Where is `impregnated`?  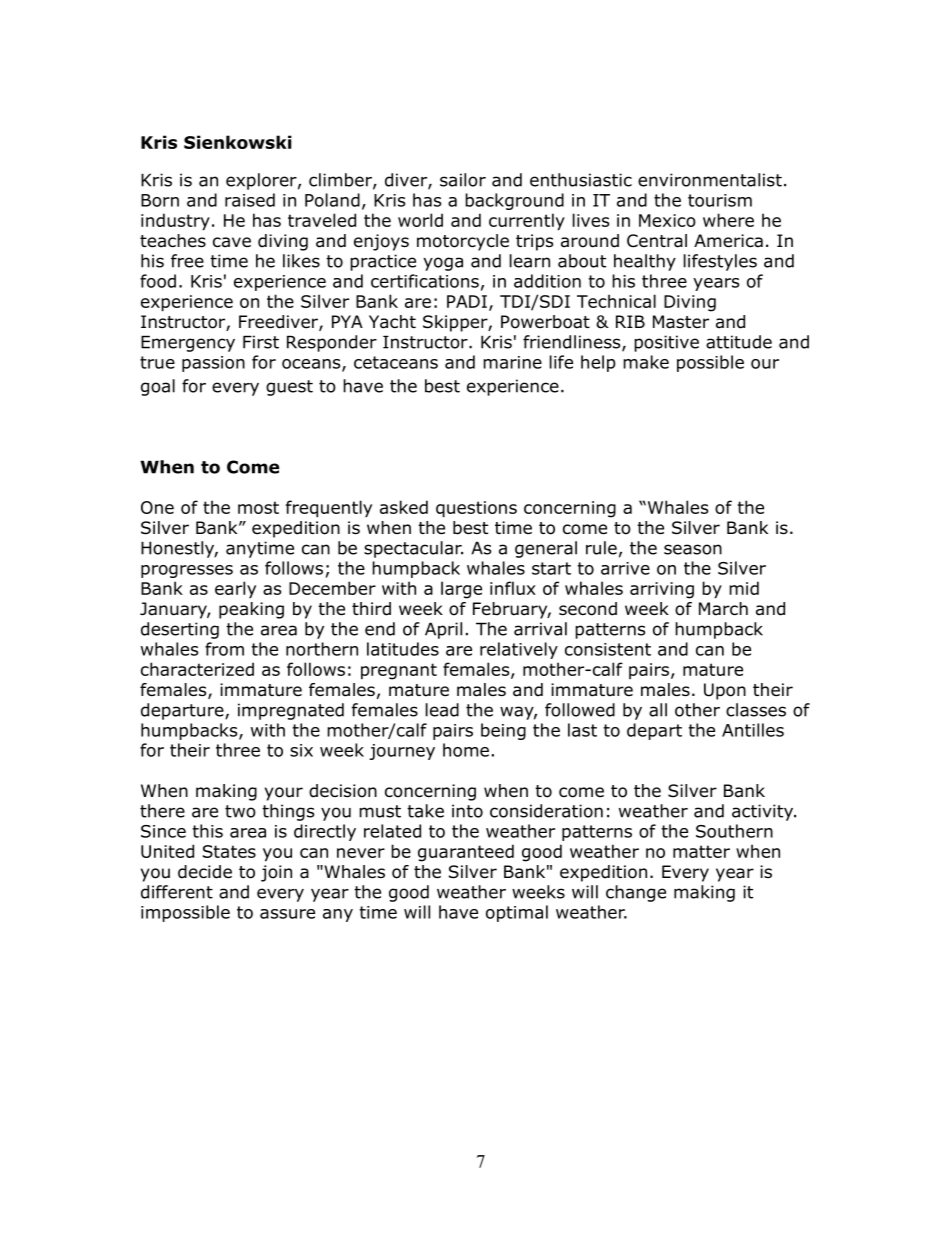
impregnated is located at coordinates (291, 711).
